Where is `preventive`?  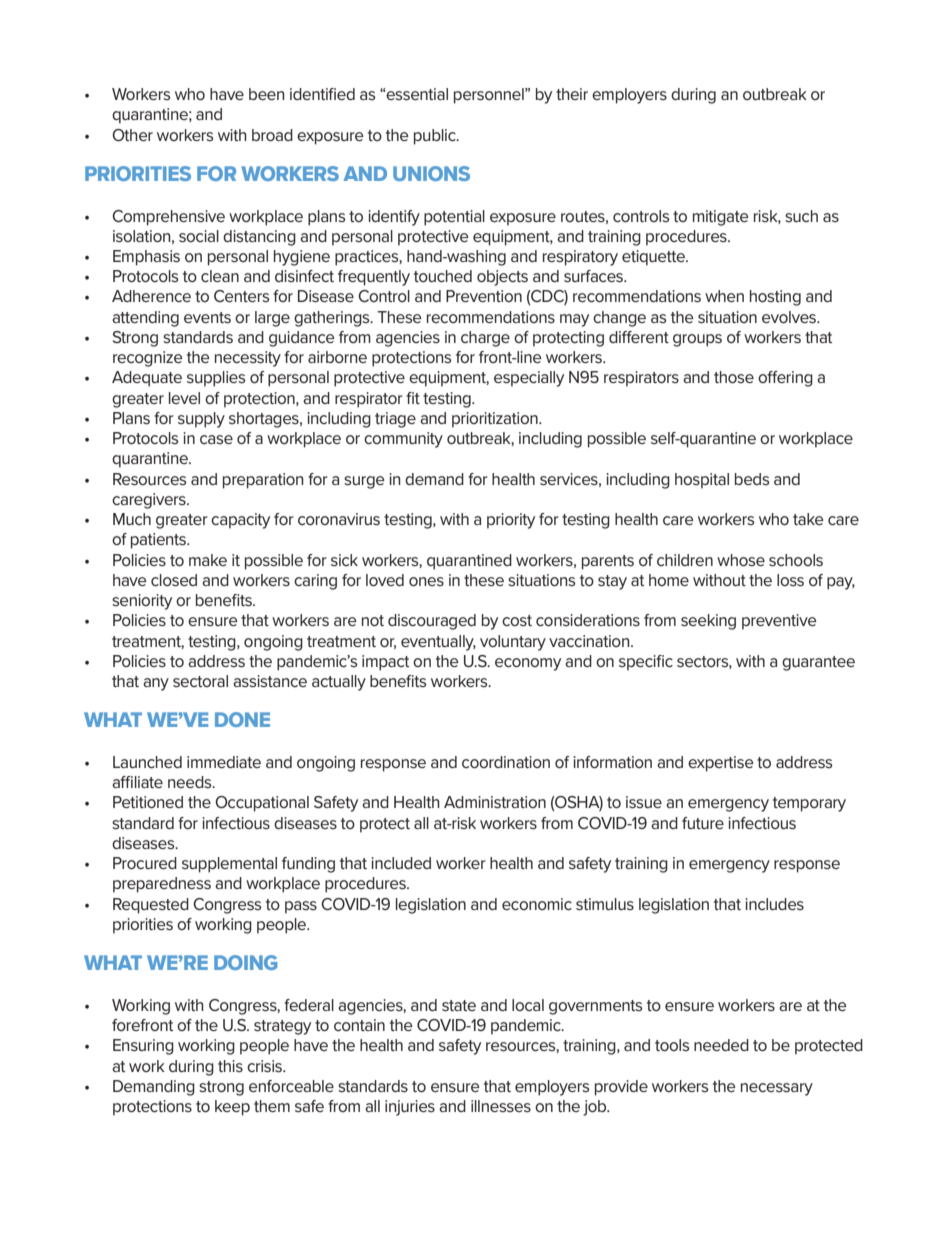
preventive is located at coordinates (779, 622).
